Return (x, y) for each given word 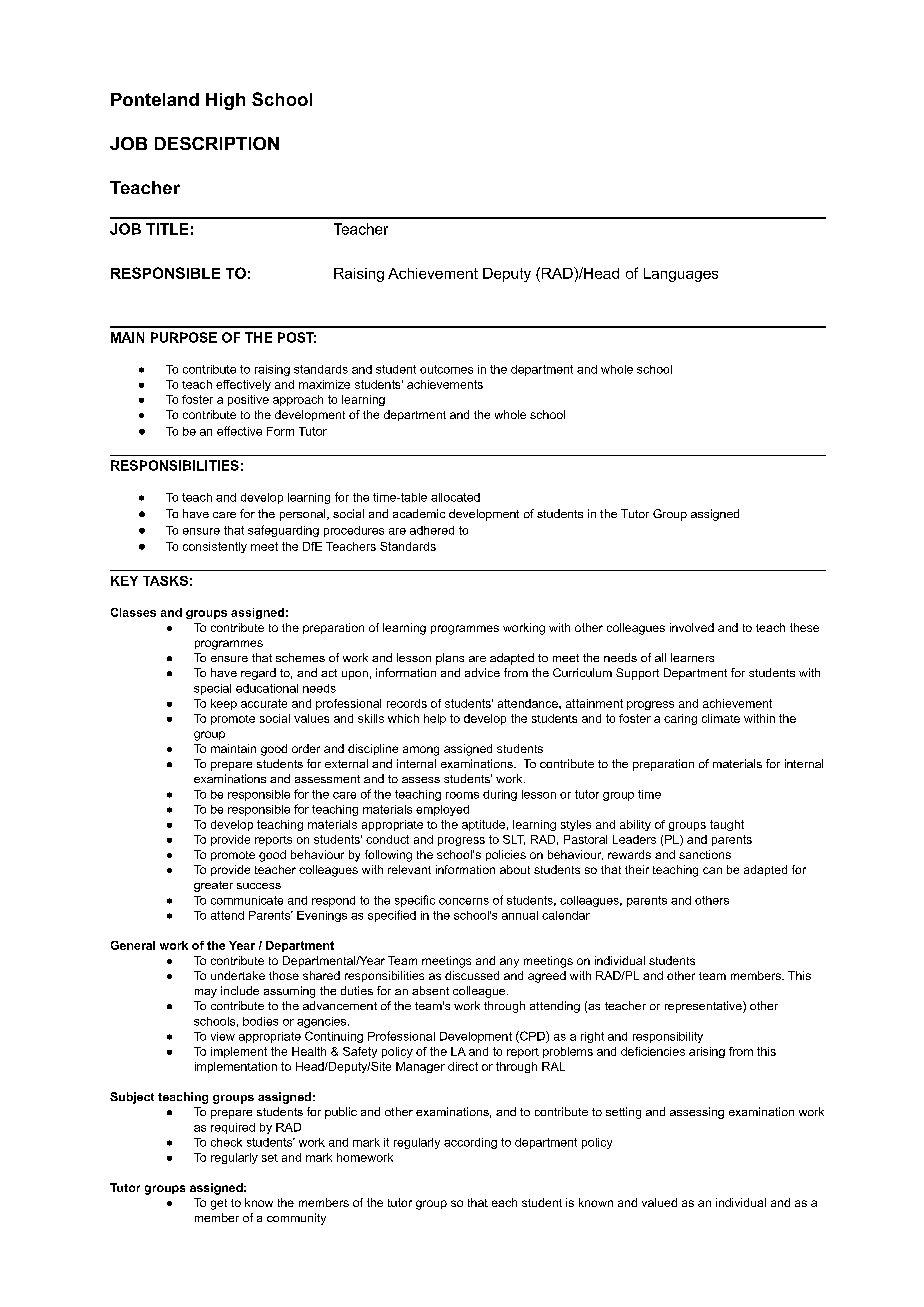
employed (442, 810)
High (225, 101)
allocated (455, 497)
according (470, 1143)
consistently (215, 547)
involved (692, 627)
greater (213, 886)
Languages (681, 275)
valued (659, 1202)
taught (727, 825)
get (219, 1204)
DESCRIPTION (217, 143)
